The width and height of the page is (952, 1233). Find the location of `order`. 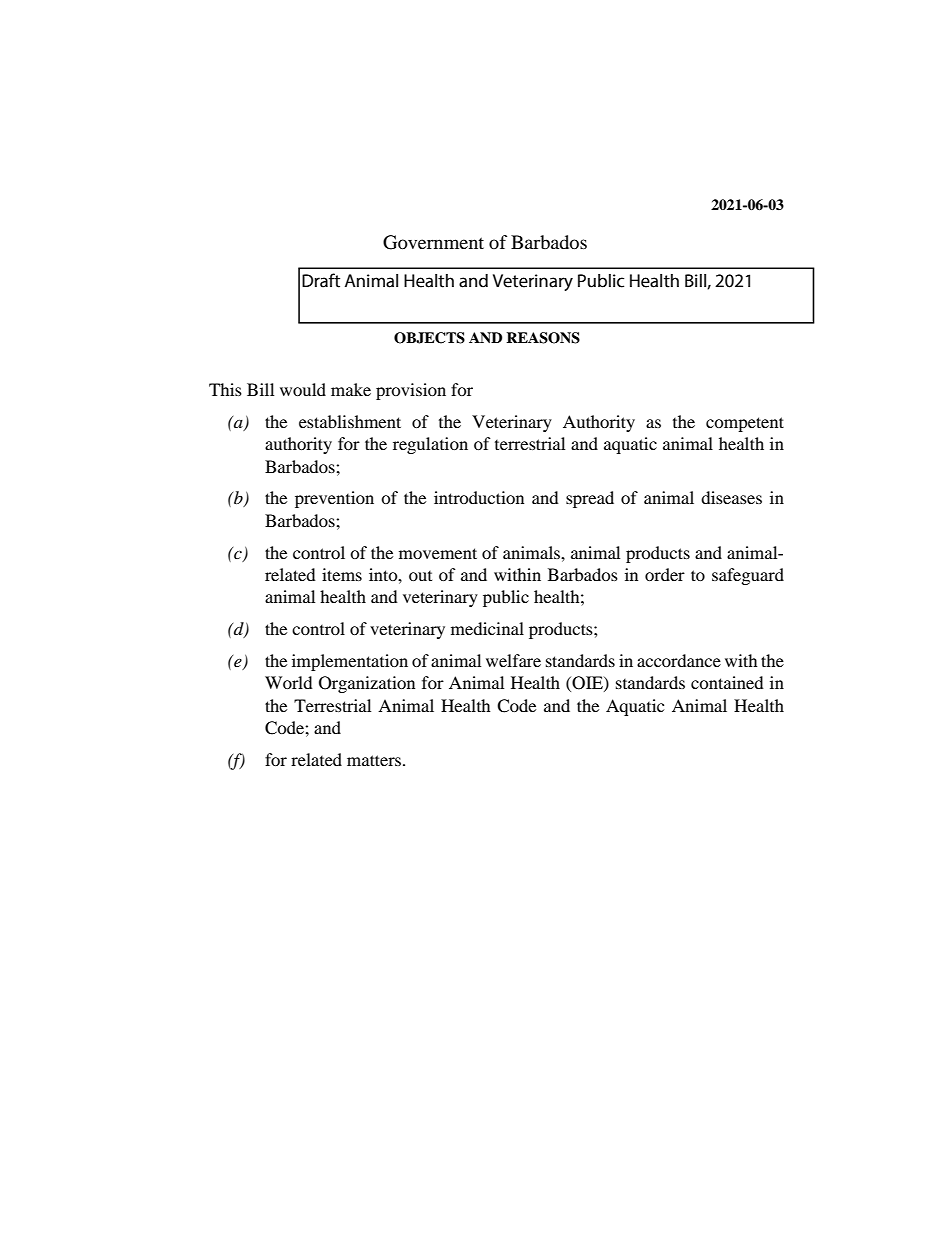

order is located at coordinates (665, 574).
